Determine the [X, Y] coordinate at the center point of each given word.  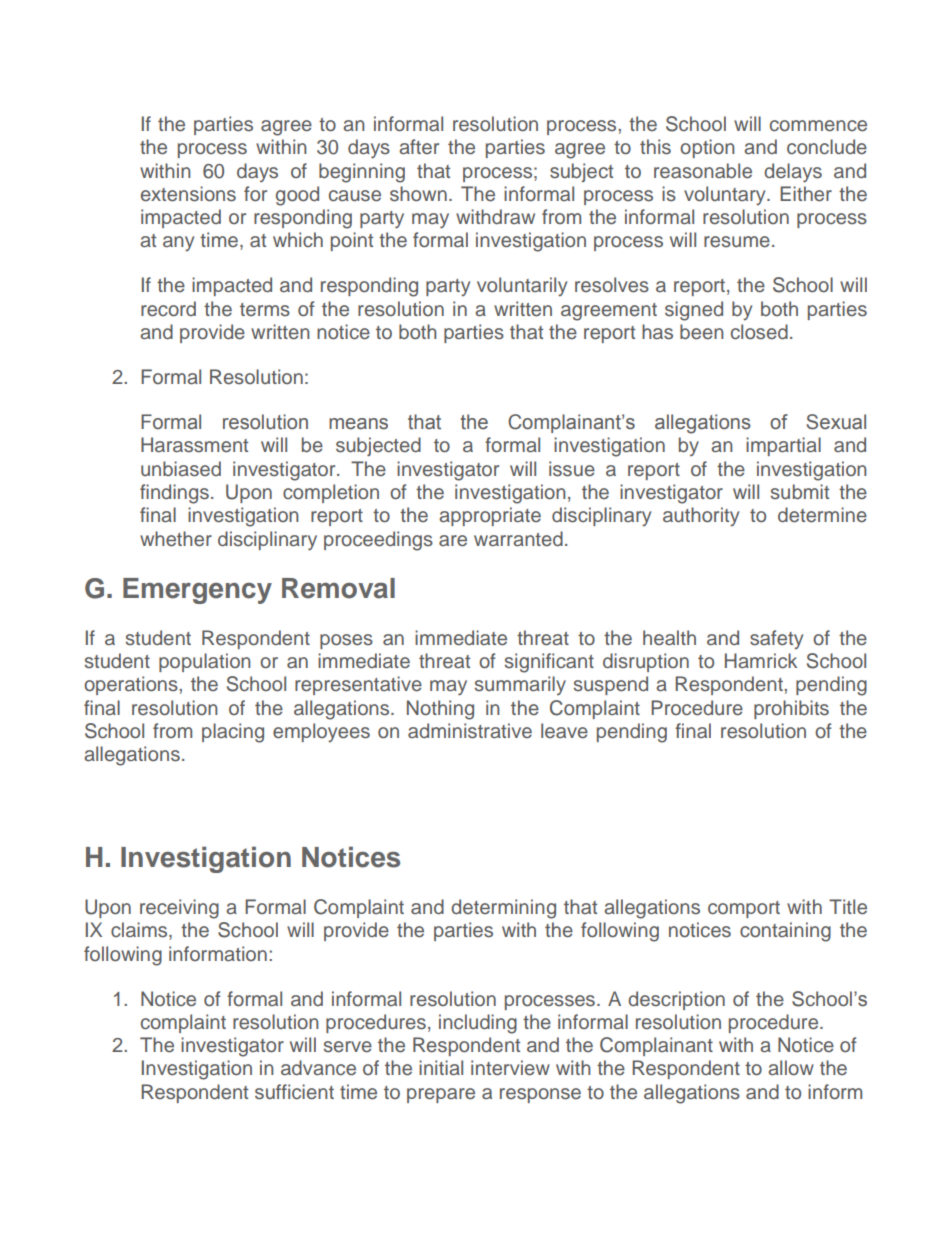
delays [793, 173]
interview [510, 1068]
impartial [783, 446]
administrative [470, 731]
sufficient [294, 1092]
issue [572, 469]
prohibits [791, 709]
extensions [188, 194]
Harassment [194, 445]
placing [233, 733]
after [419, 146]
